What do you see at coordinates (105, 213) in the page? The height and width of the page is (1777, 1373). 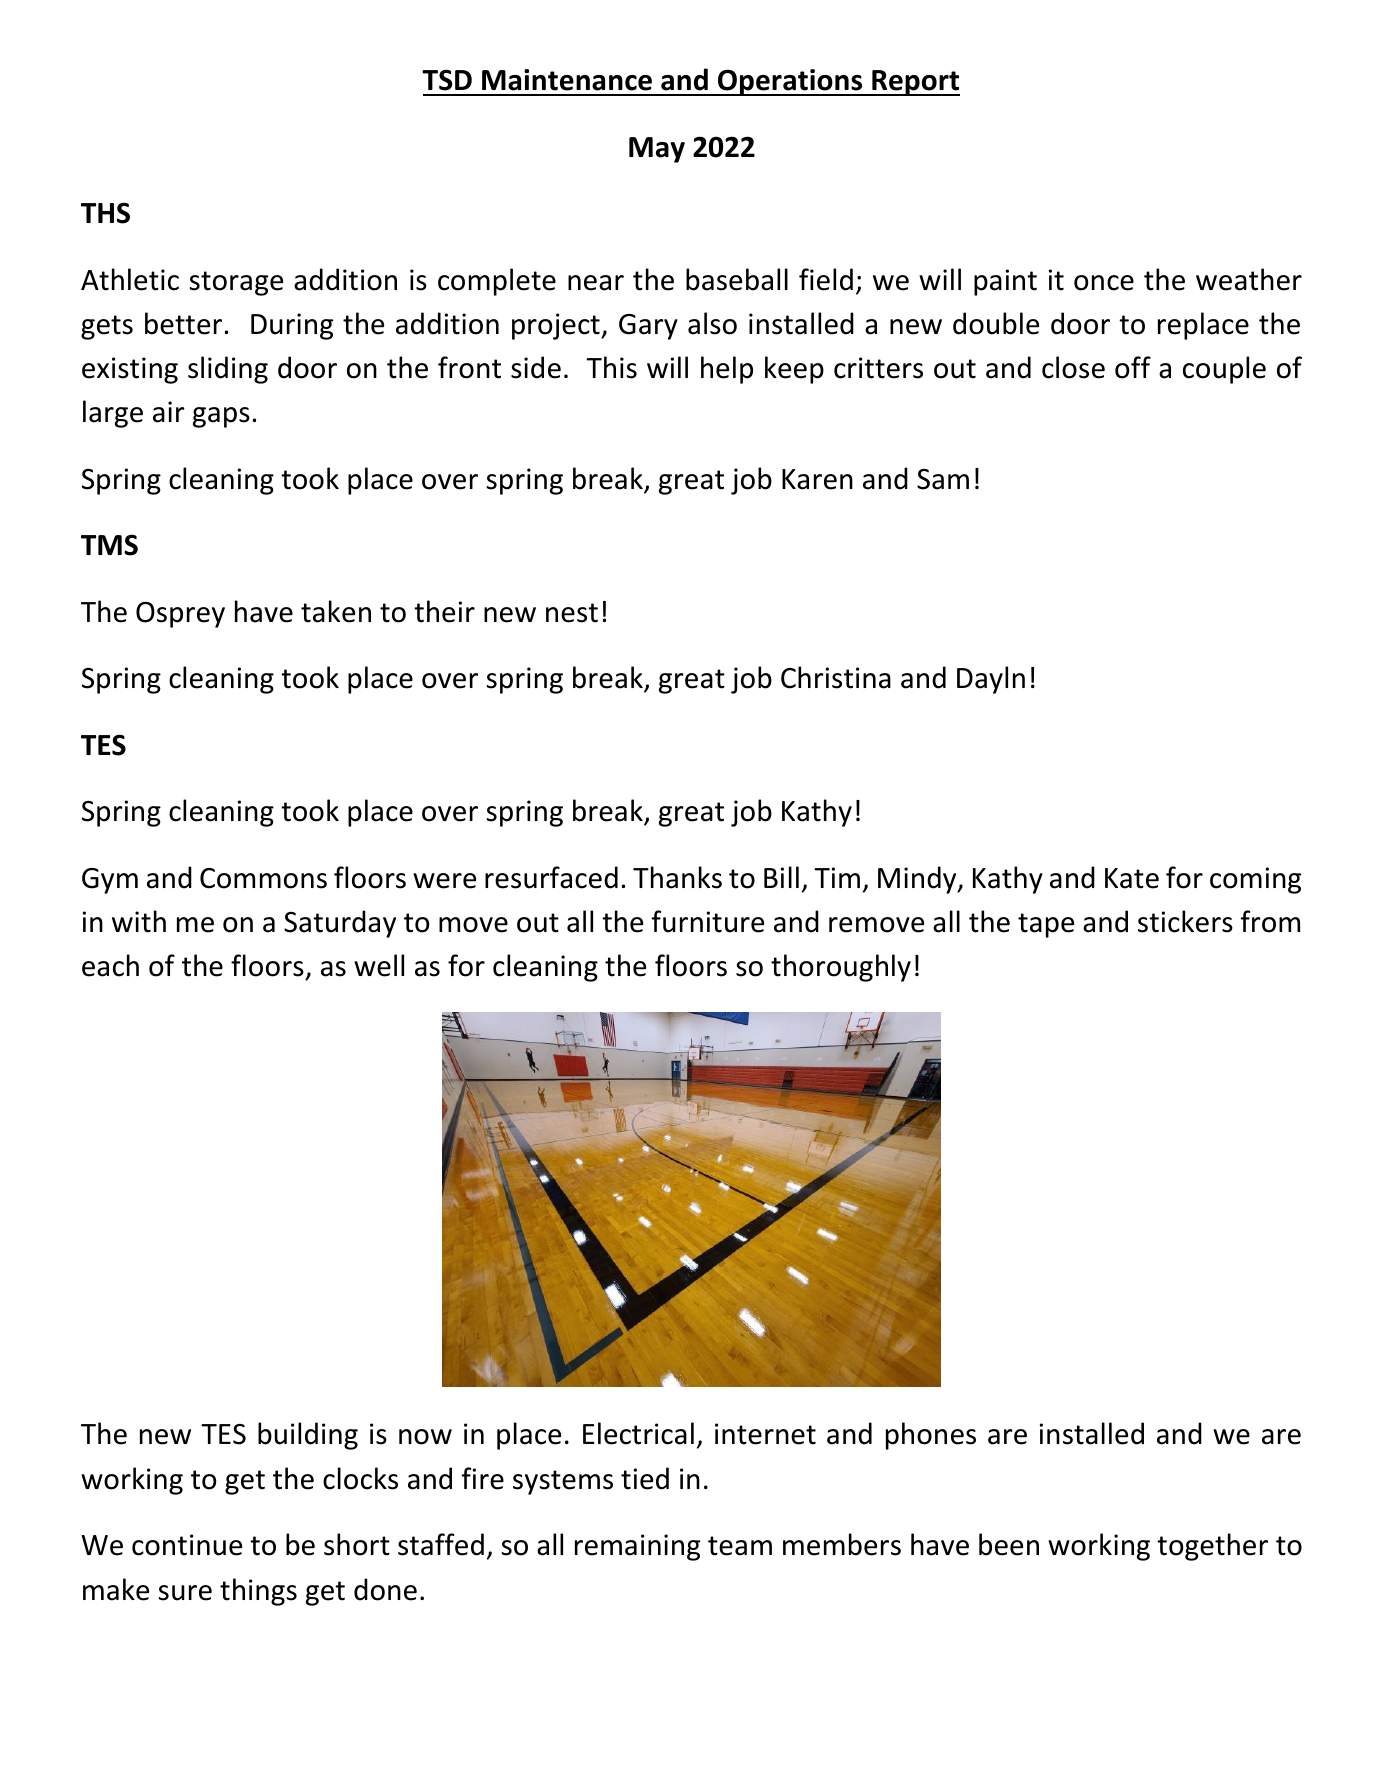 I see `THS` at bounding box center [105, 213].
